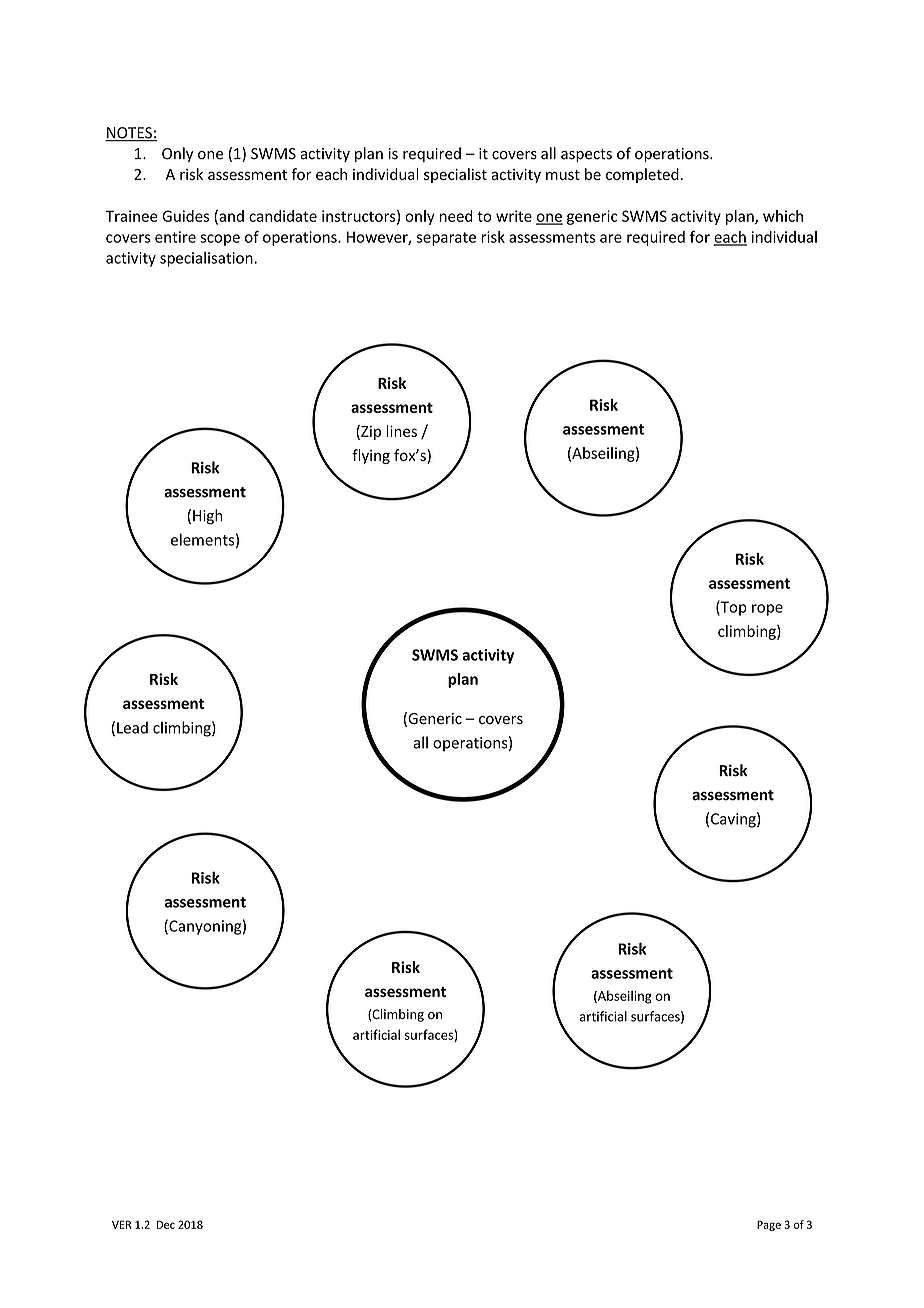  I want to click on write, so click(514, 216).
